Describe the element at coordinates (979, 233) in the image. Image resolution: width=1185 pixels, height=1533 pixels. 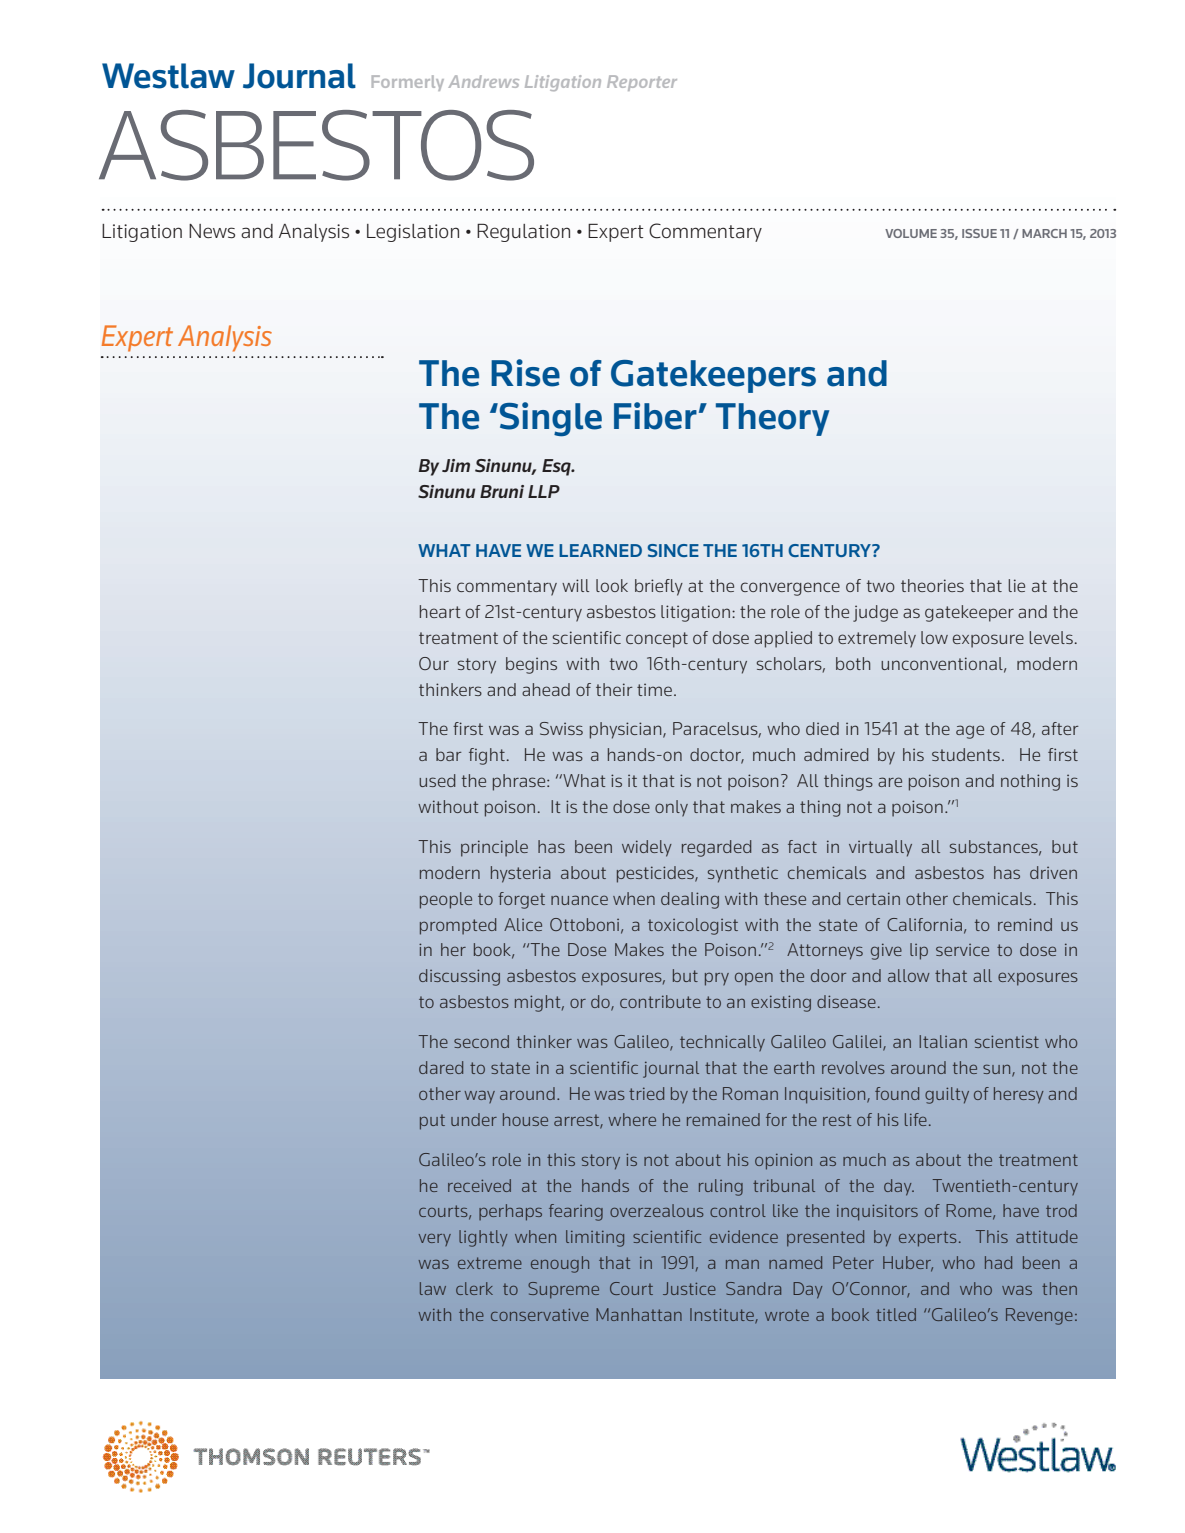
I see `ISSUE` at that location.
